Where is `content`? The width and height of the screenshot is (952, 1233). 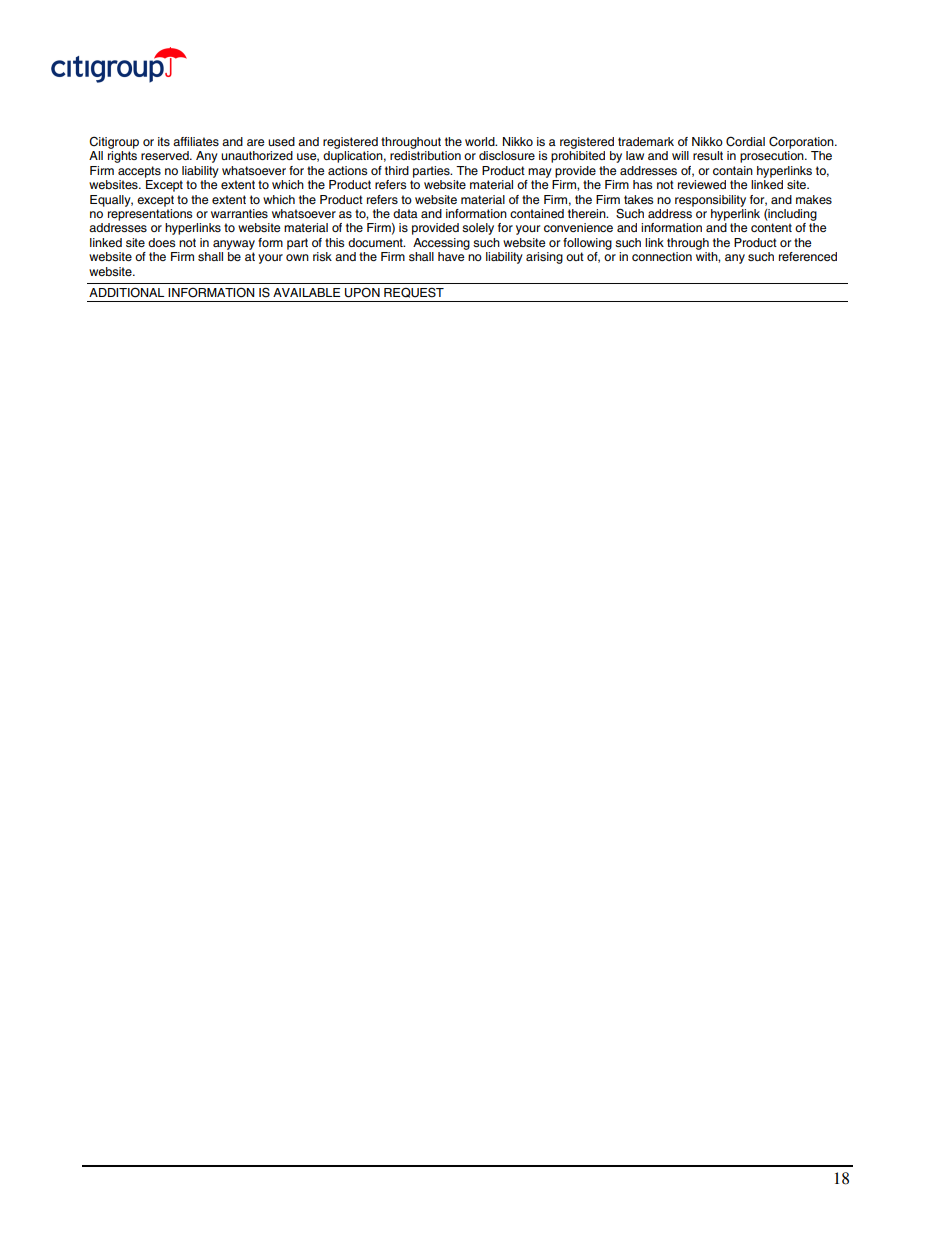
content is located at coordinates (771, 227).
